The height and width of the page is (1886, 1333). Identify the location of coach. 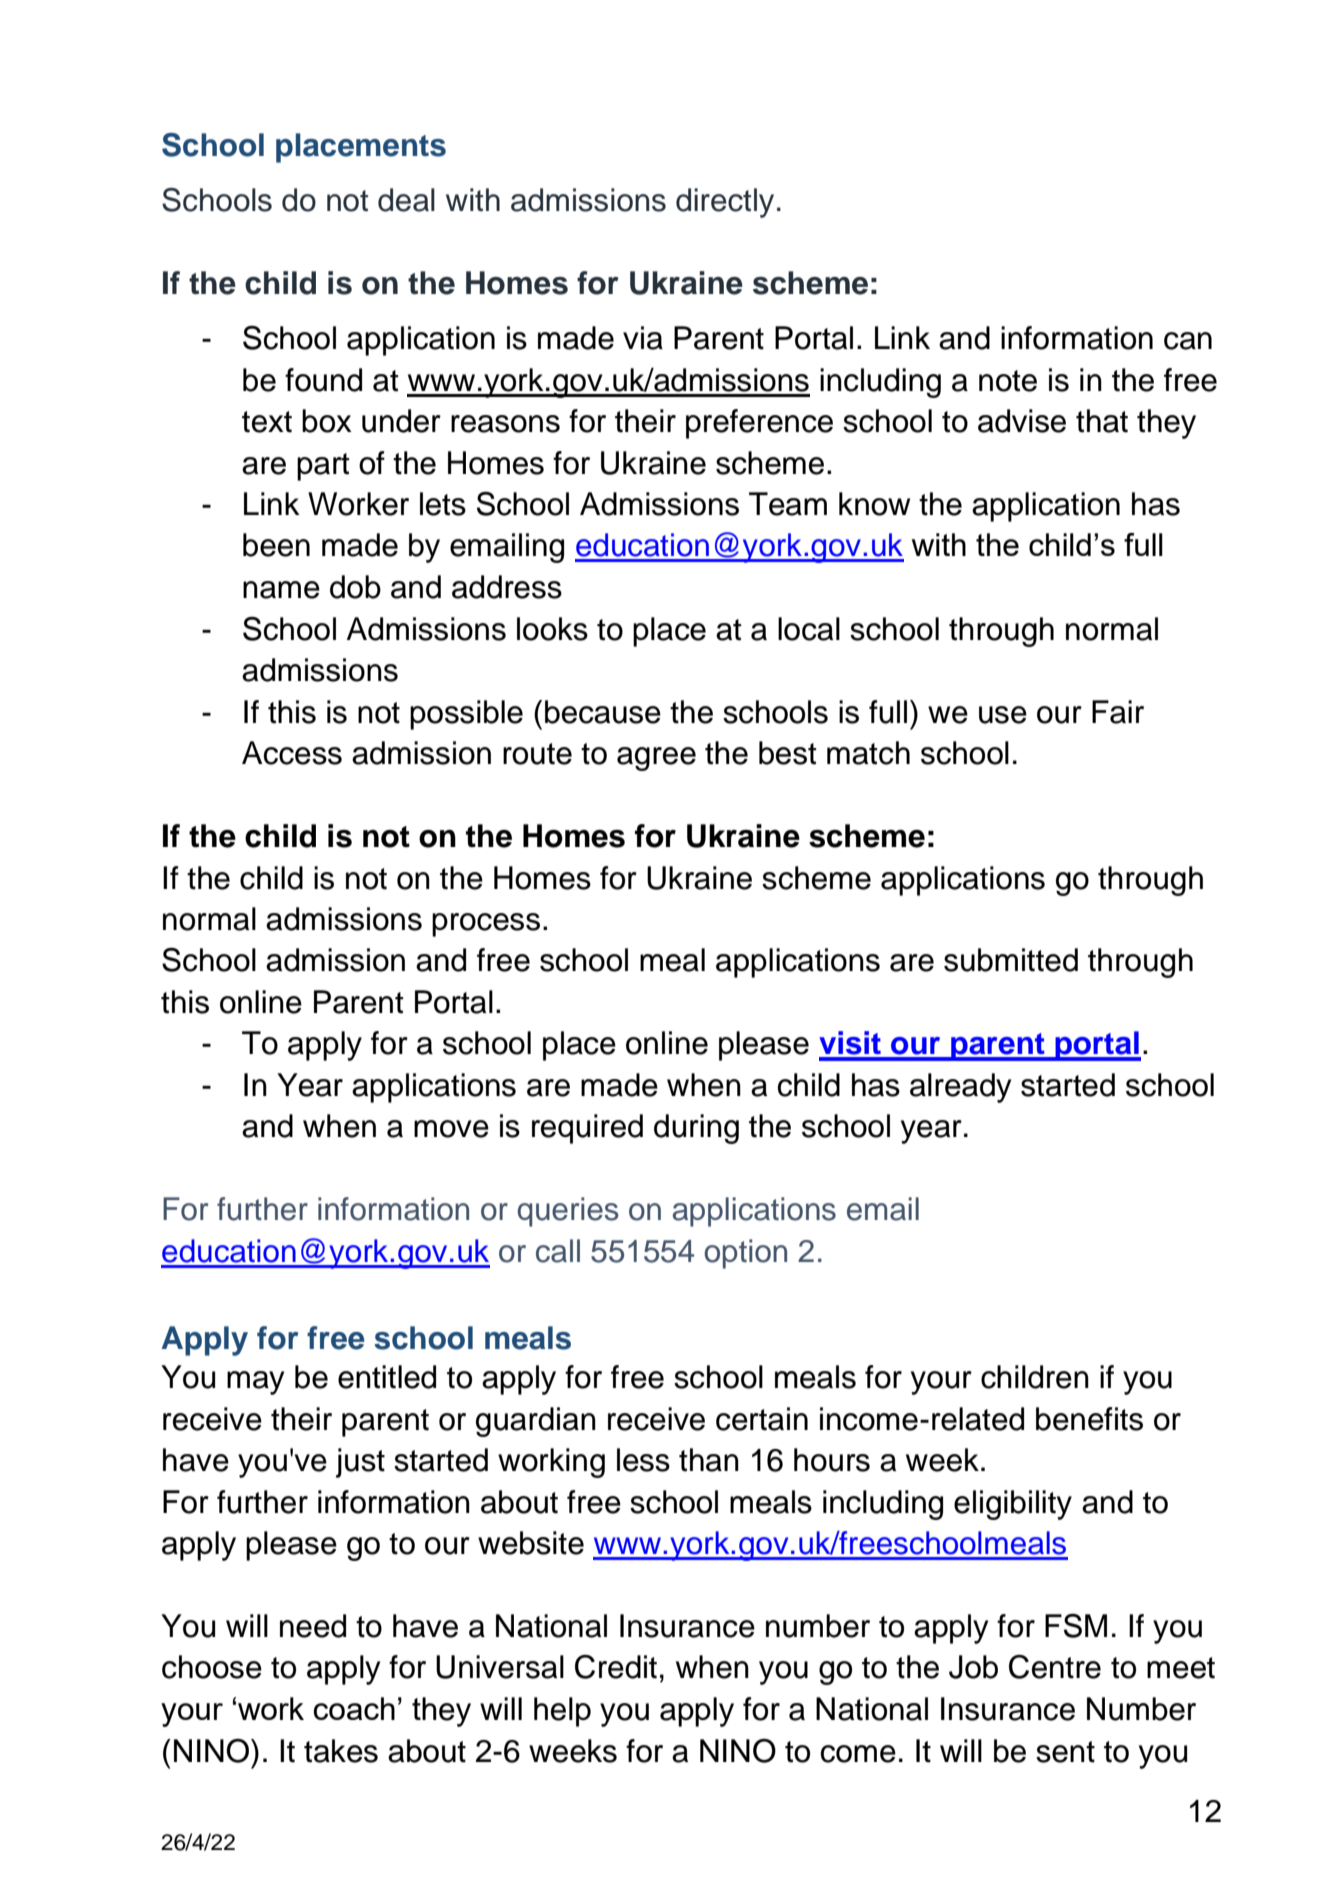
(354, 1708).
